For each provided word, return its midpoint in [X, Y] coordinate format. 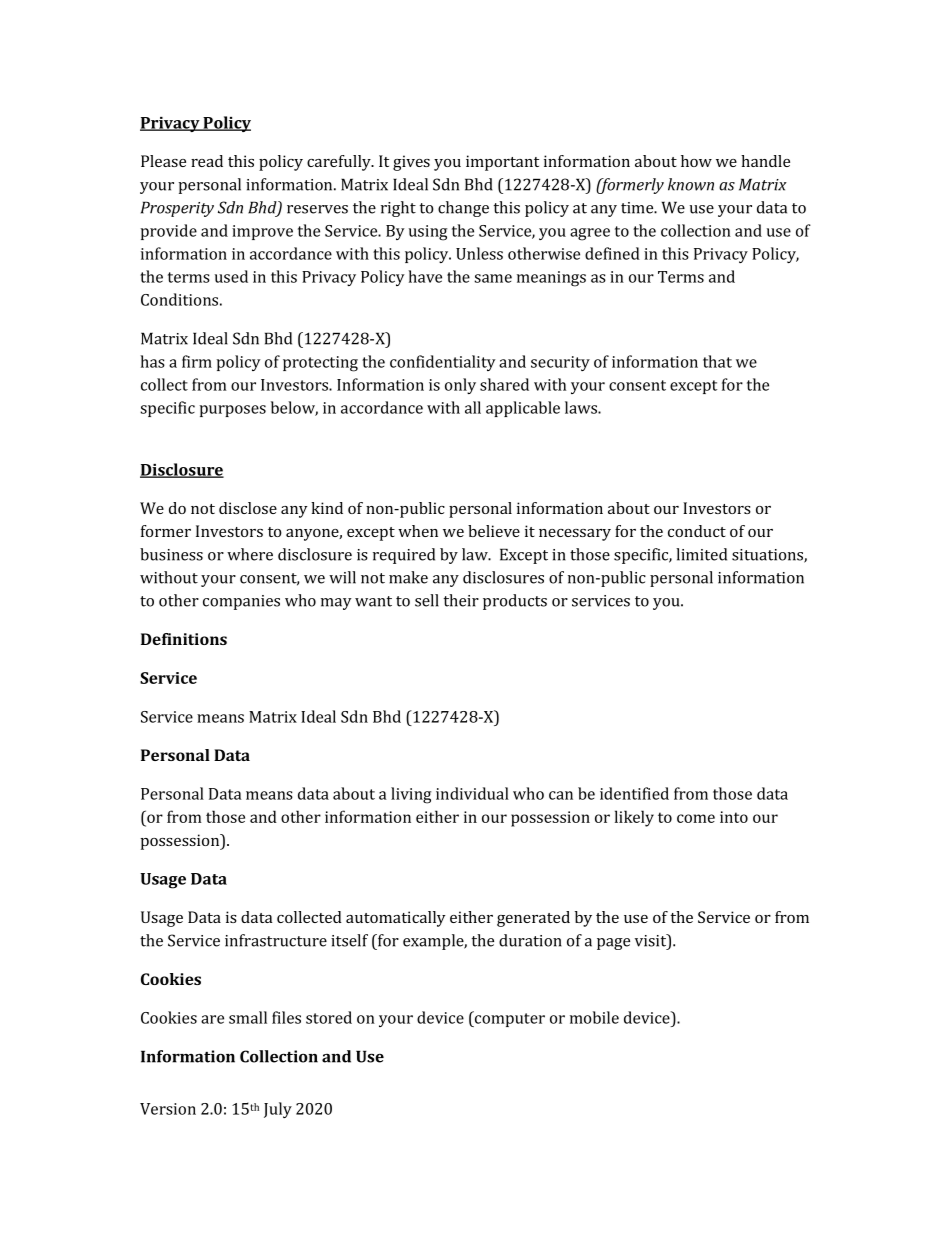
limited [701, 554]
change [463, 209]
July [278, 1110]
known [691, 184]
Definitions [184, 639]
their [461, 600]
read [207, 161]
